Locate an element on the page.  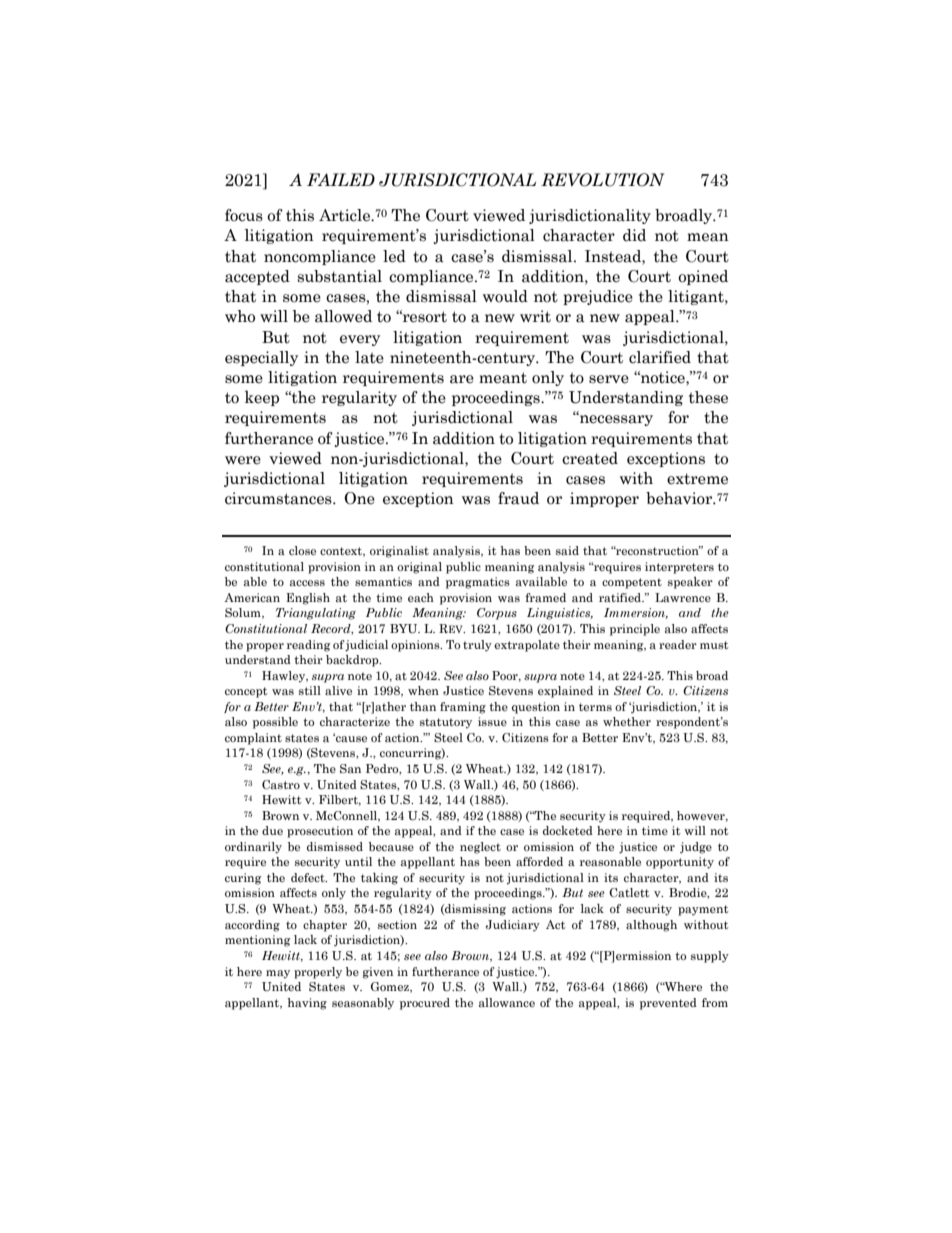
may is located at coordinates (278, 974).
